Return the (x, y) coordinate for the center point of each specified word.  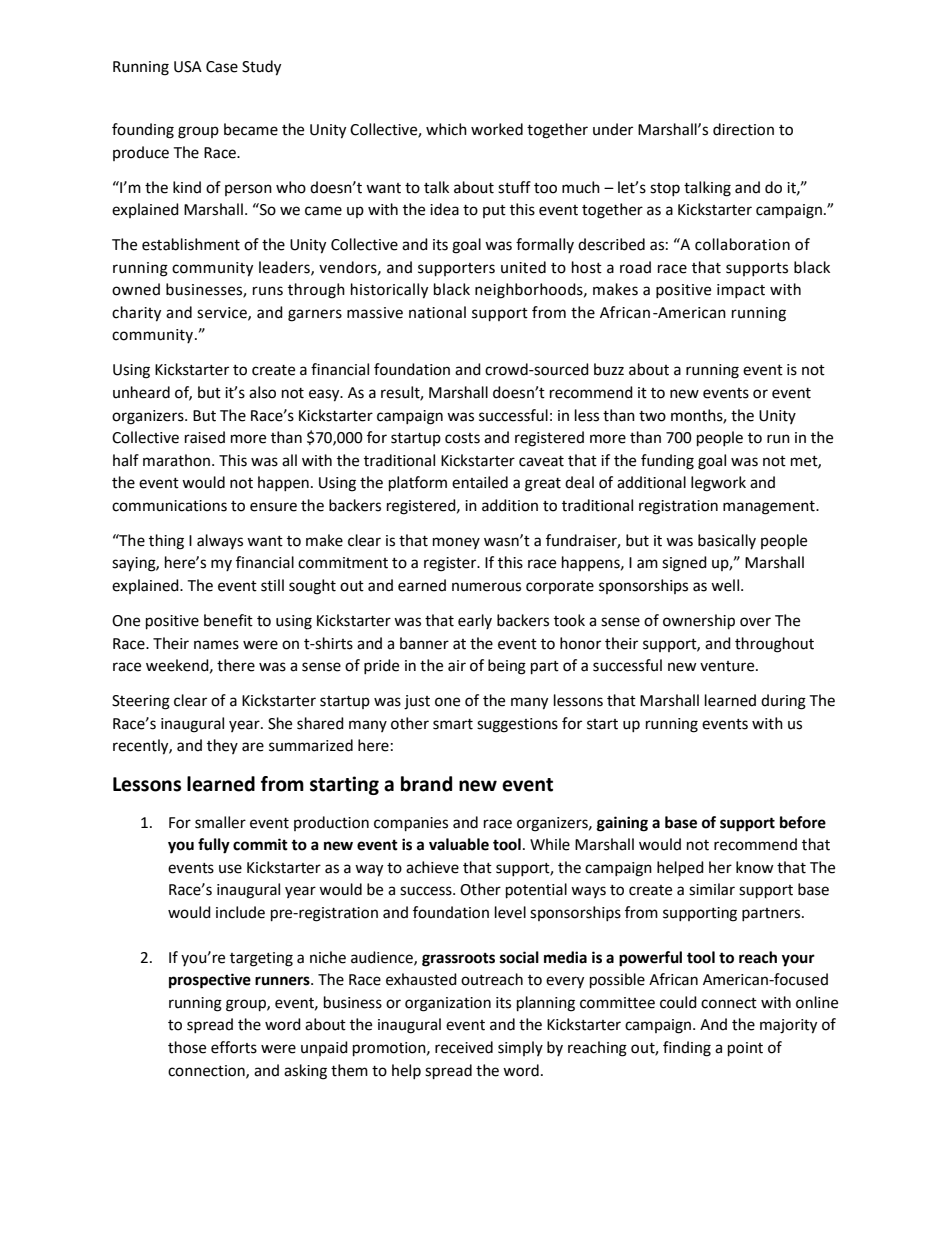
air (457, 666)
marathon (176, 460)
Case (222, 67)
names (216, 645)
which (446, 129)
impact (741, 291)
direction (743, 129)
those (187, 1047)
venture (728, 666)
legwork (718, 484)
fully (214, 846)
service (223, 313)
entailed (480, 482)
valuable (459, 844)
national (437, 312)
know (755, 867)
